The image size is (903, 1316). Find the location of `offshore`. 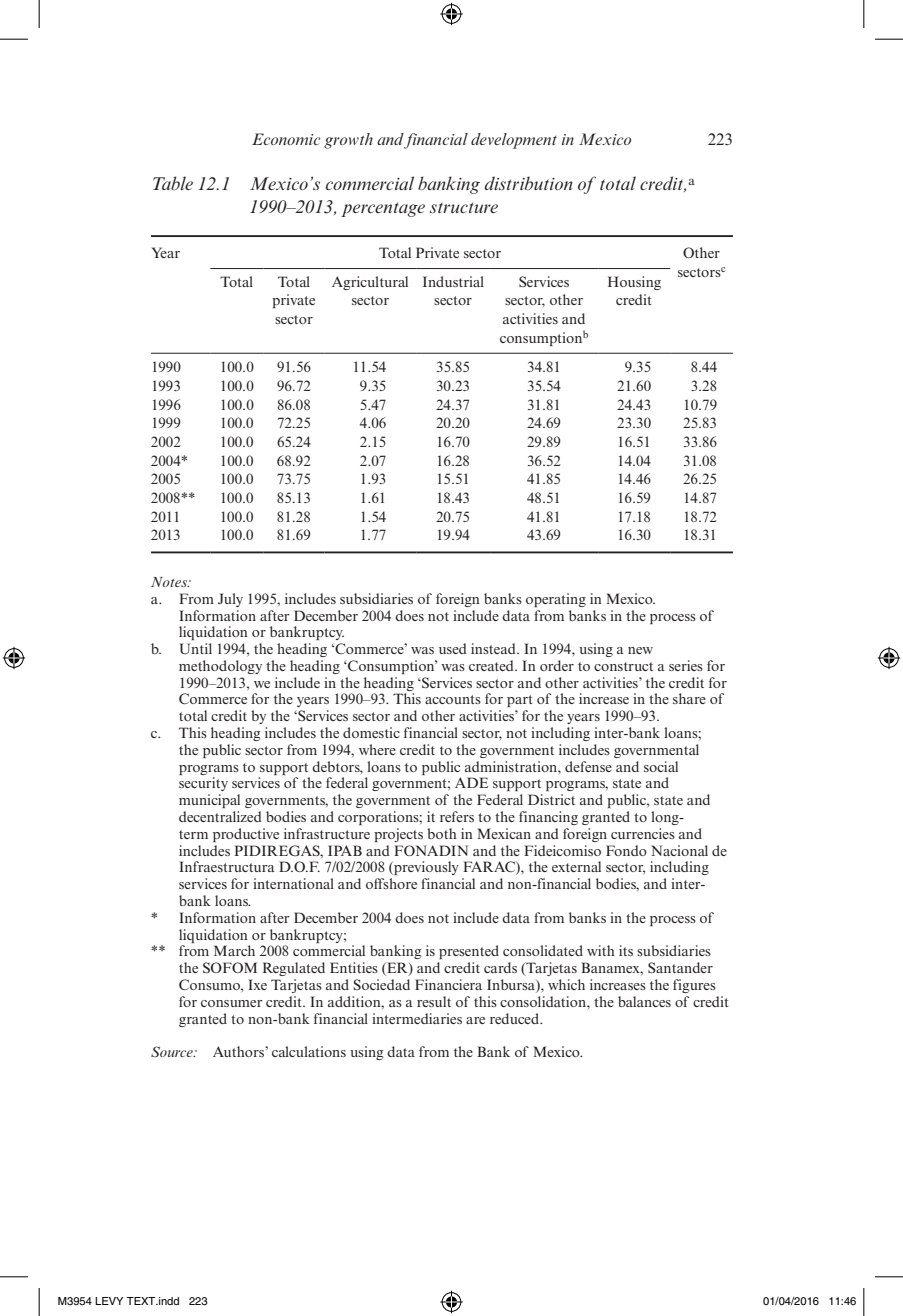

offshore is located at coordinates (391, 883).
